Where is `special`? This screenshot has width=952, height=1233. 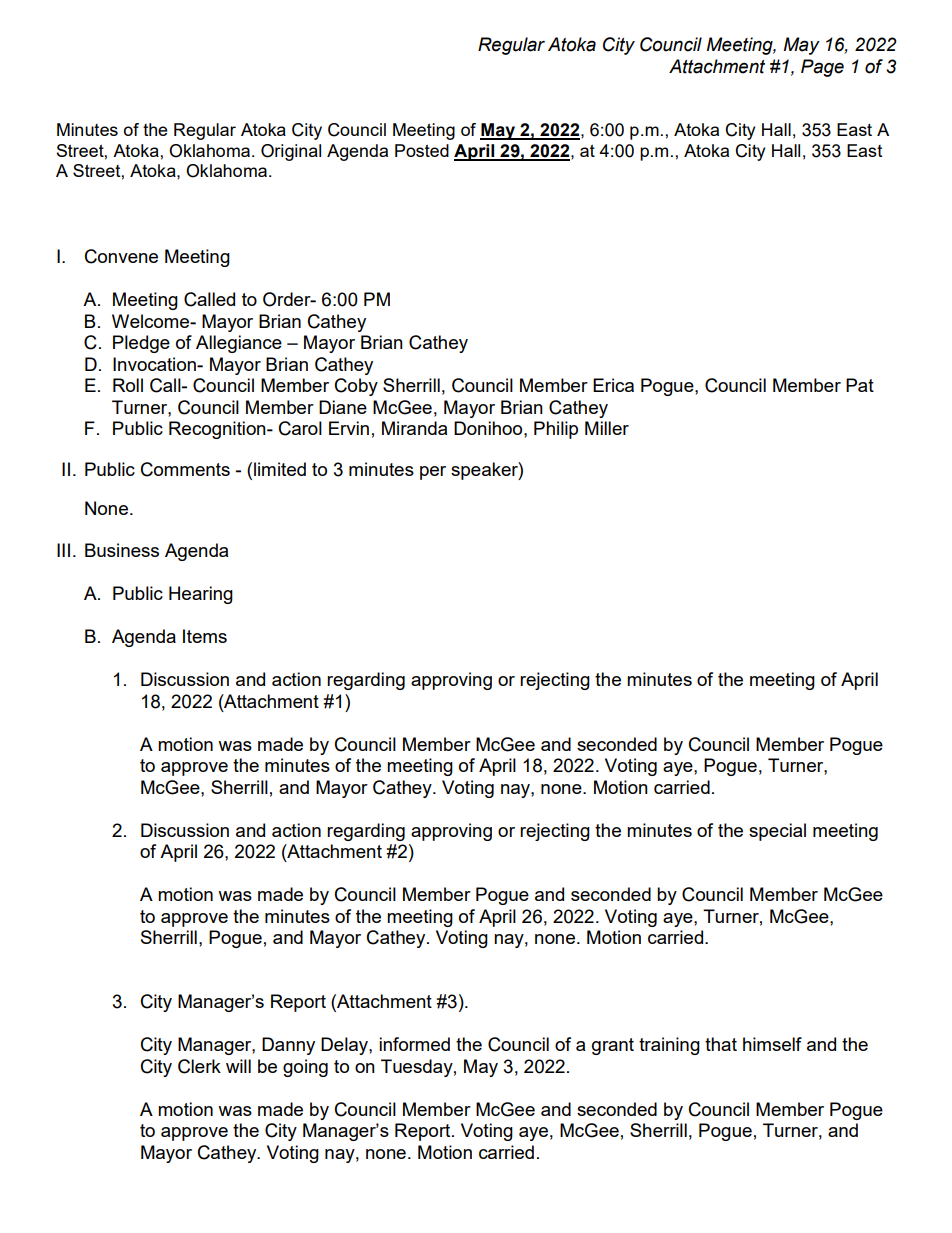 special is located at coordinates (777, 832).
